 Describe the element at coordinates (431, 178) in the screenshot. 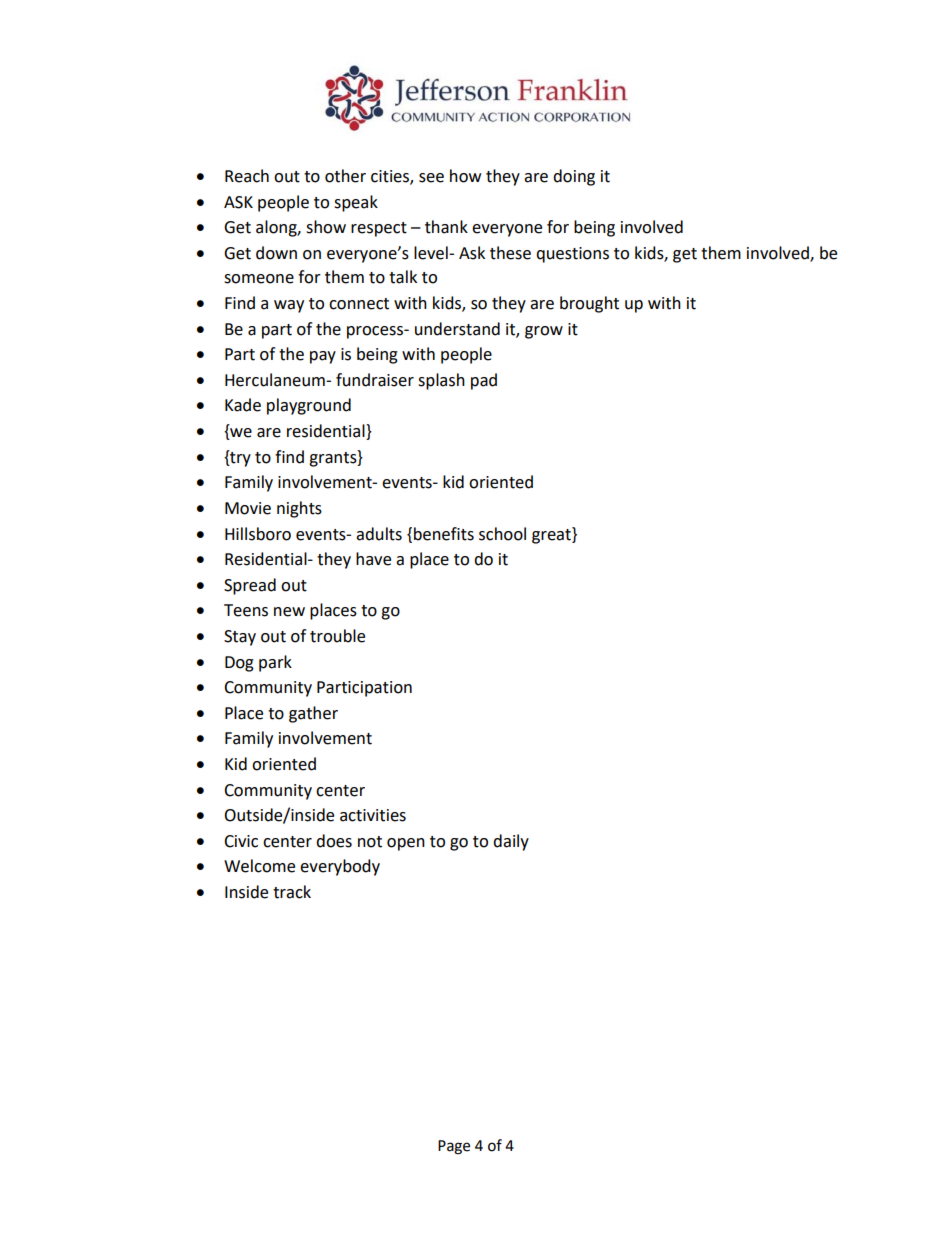

I see `see` at that location.
